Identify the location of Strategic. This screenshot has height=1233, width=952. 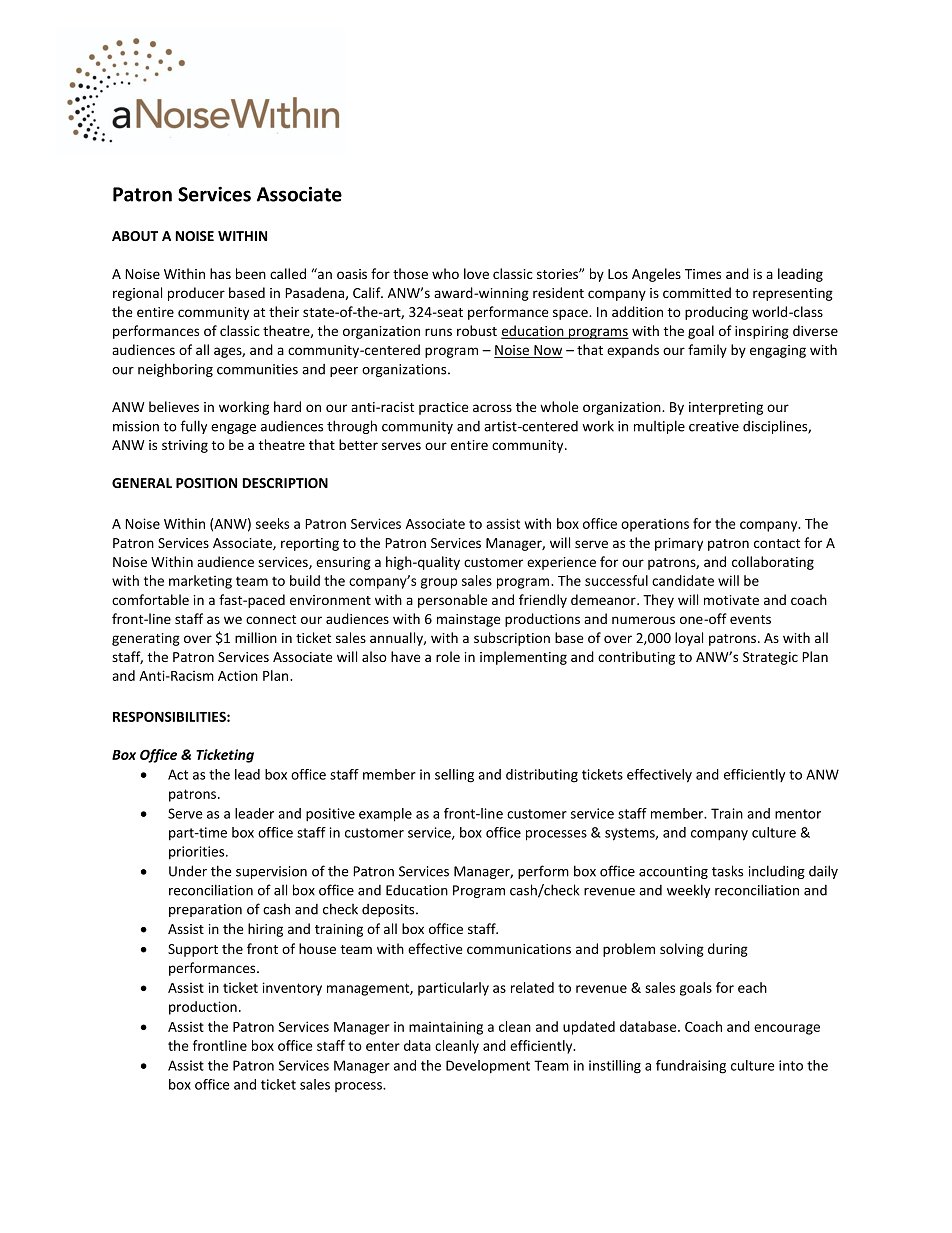
(770, 658).
